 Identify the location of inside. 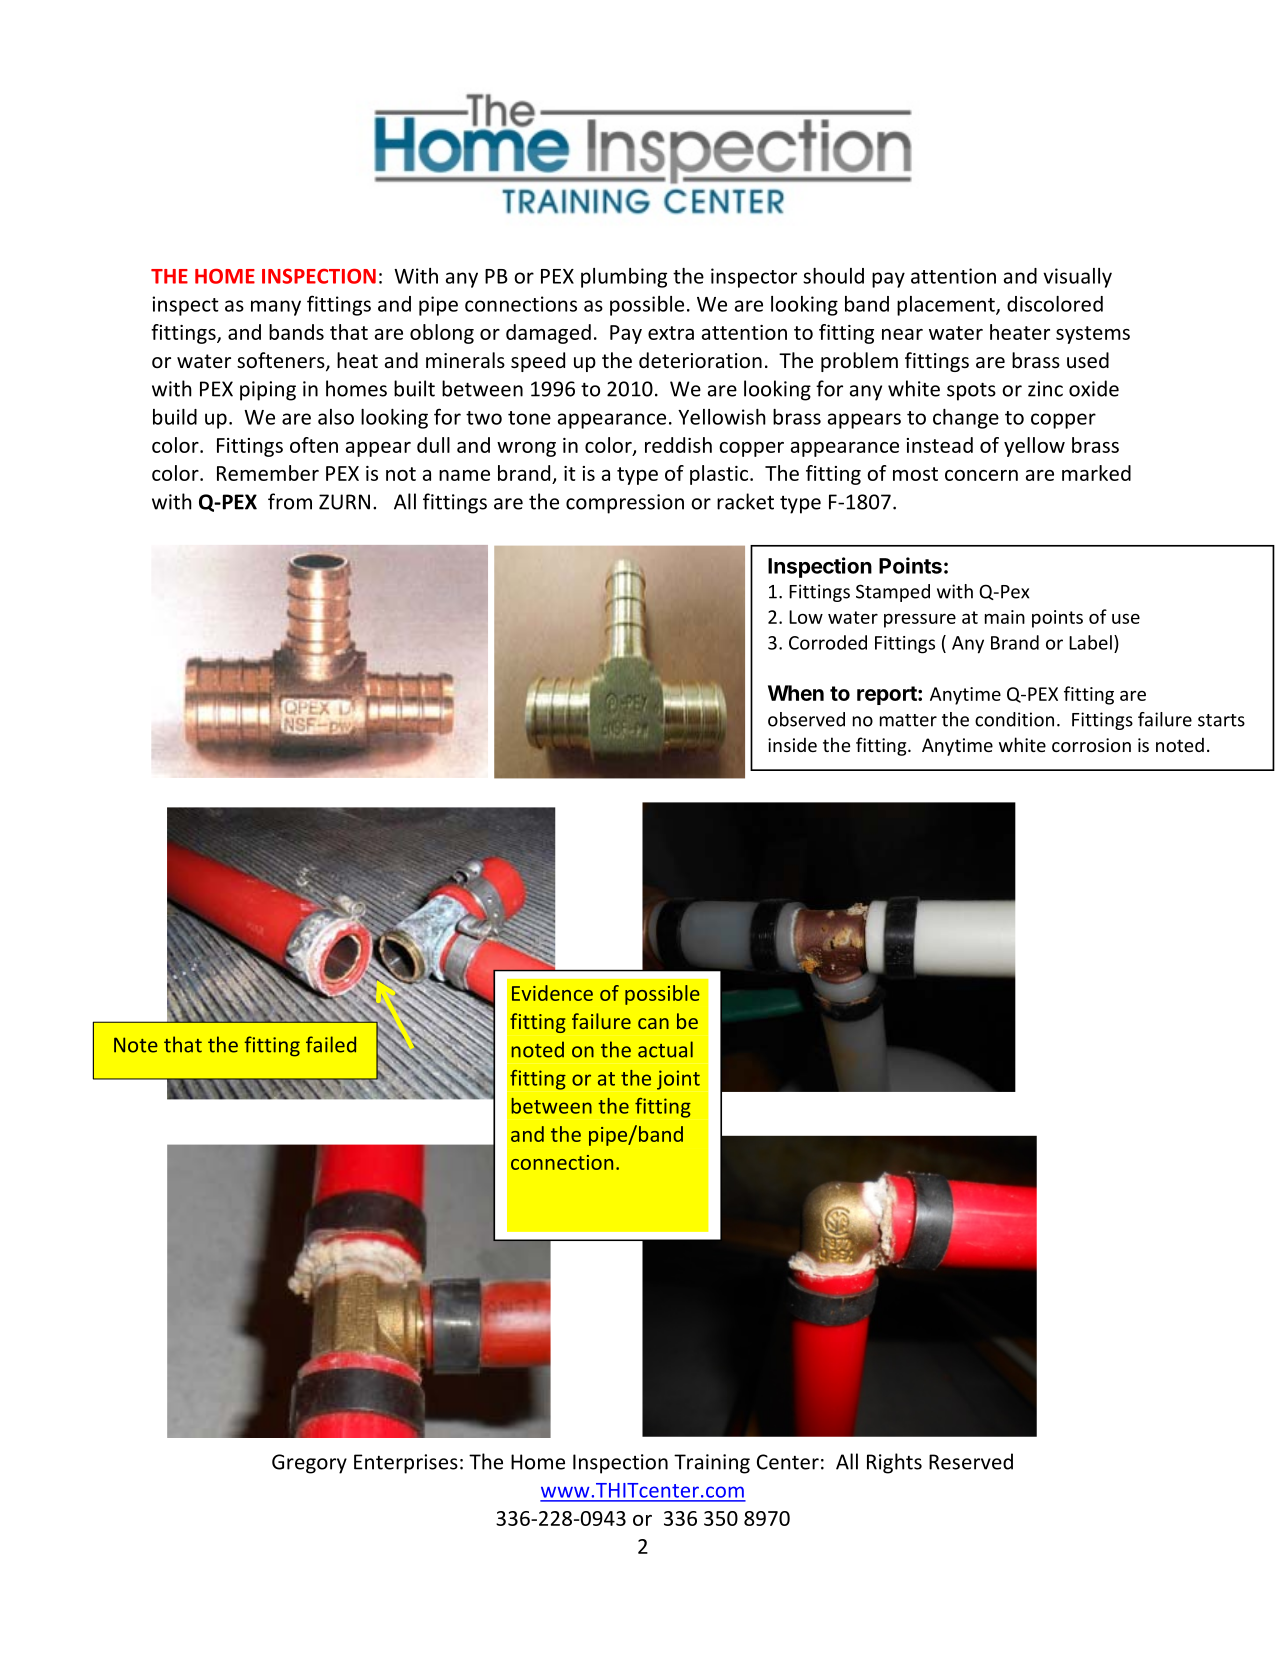
(792, 744).
